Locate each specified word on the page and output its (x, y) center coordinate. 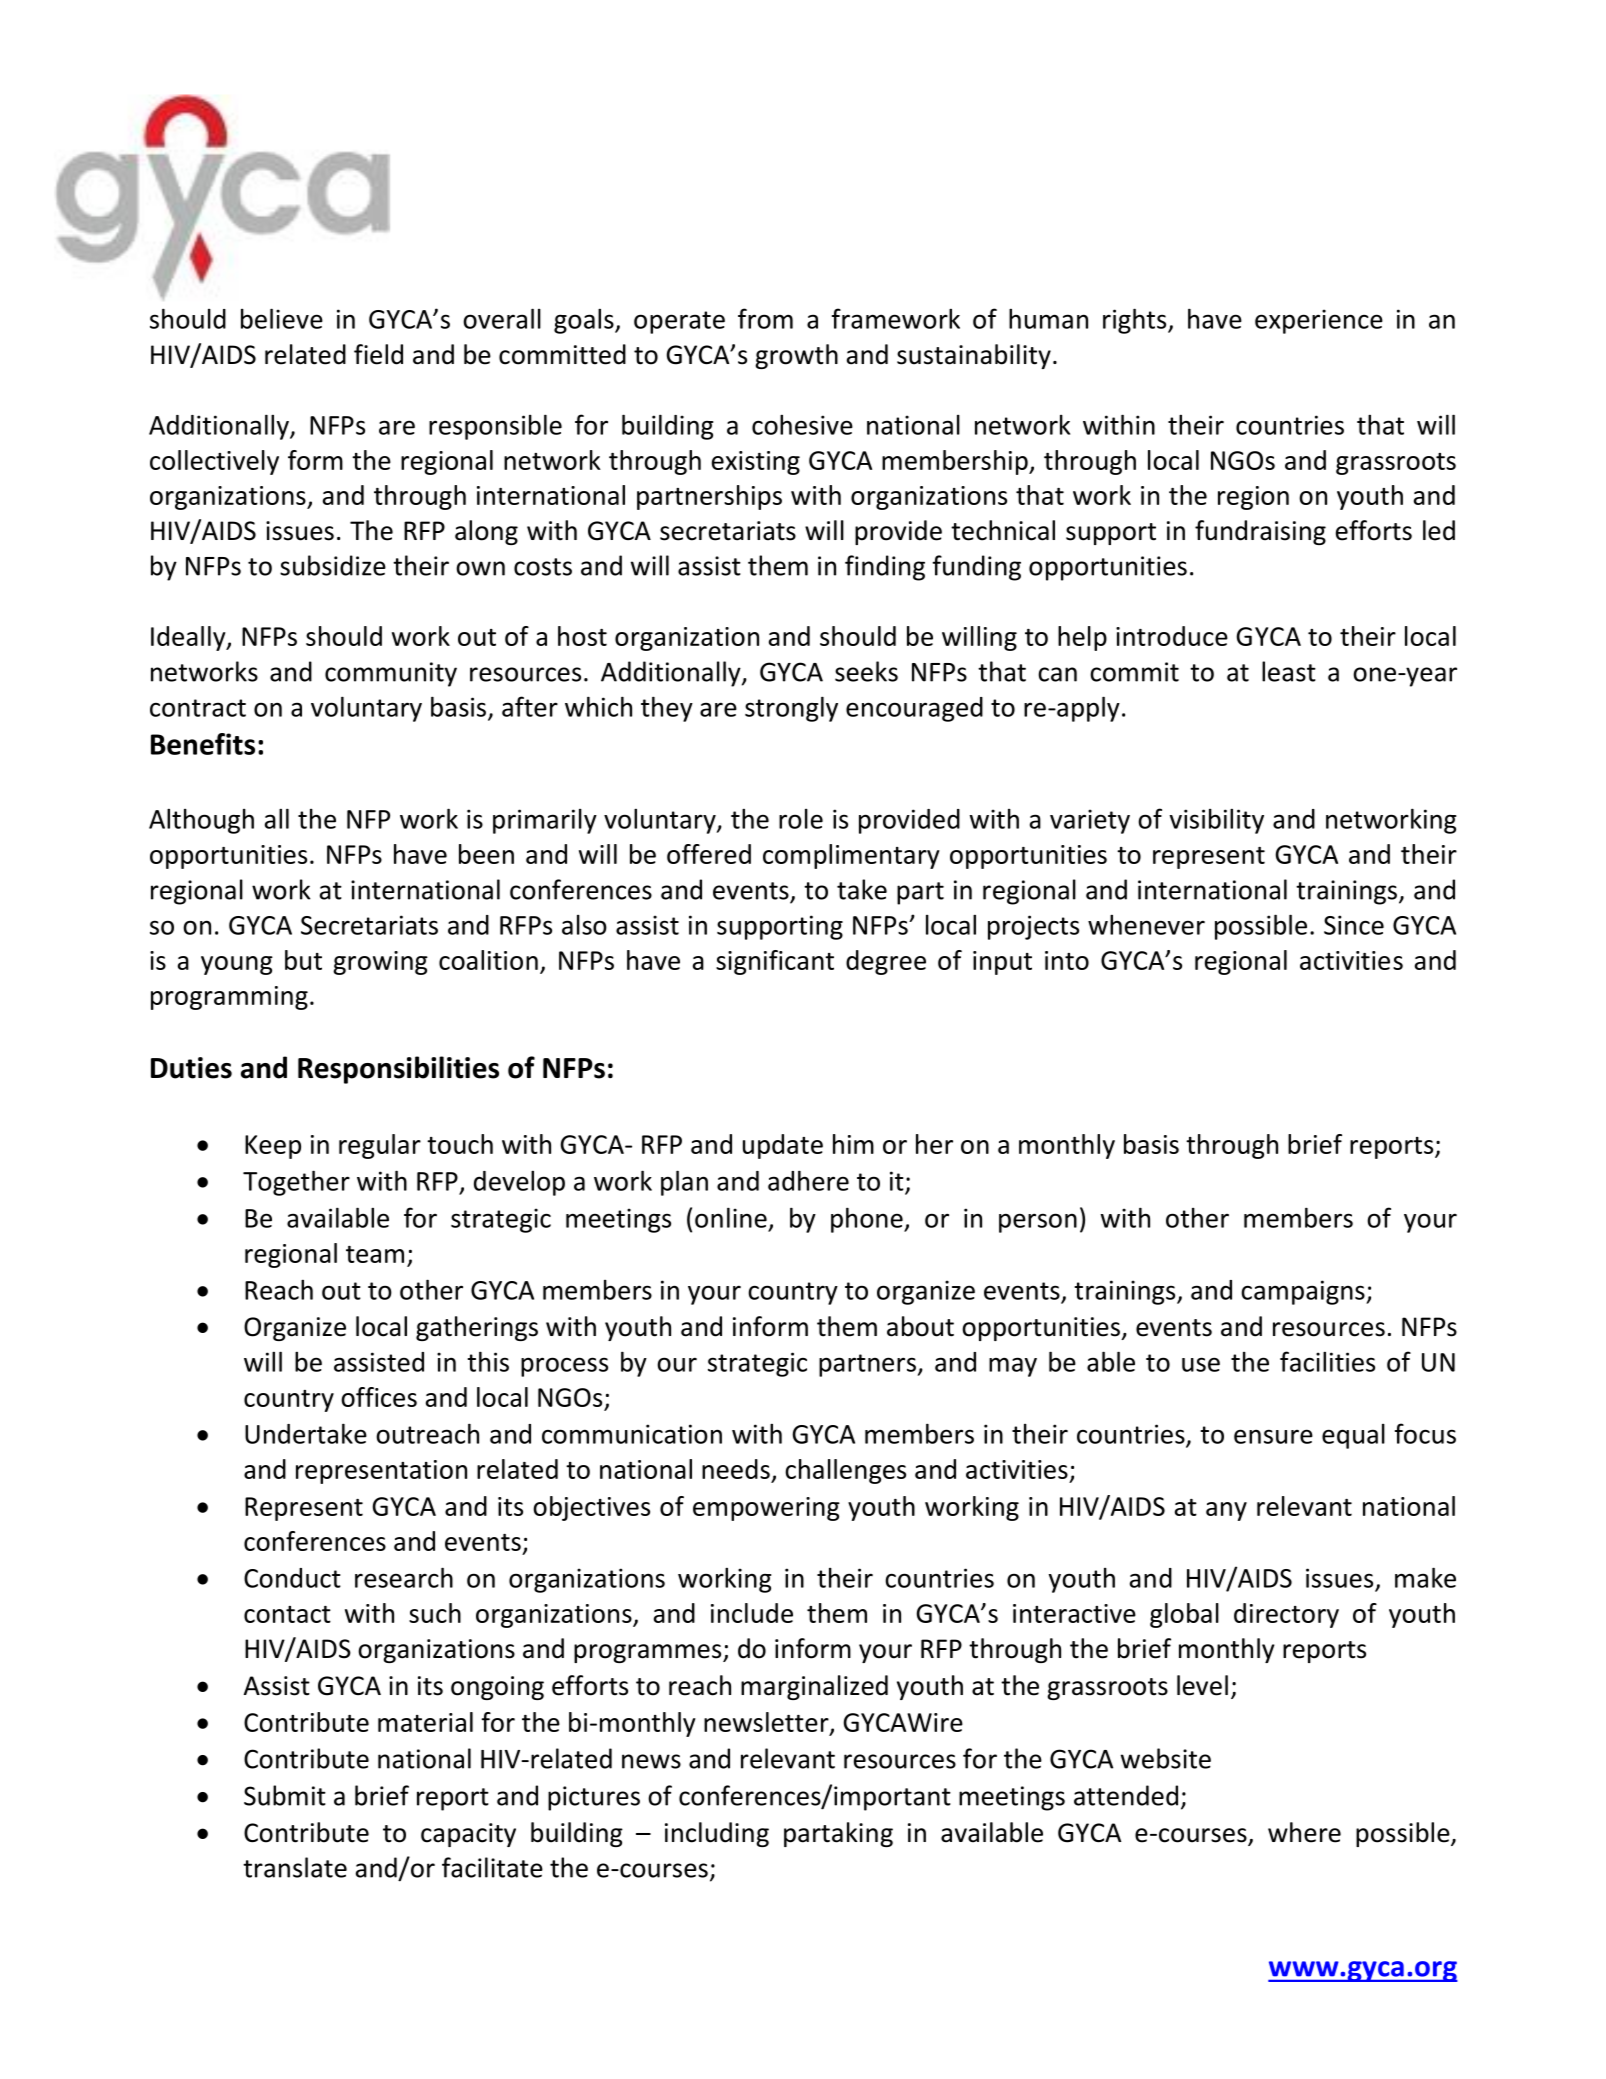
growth (796, 356)
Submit (285, 1795)
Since (1354, 925)
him (853, 1144)
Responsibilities (398, 1070)
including (717, 1834)
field (378, 354)
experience (1319, 321)
